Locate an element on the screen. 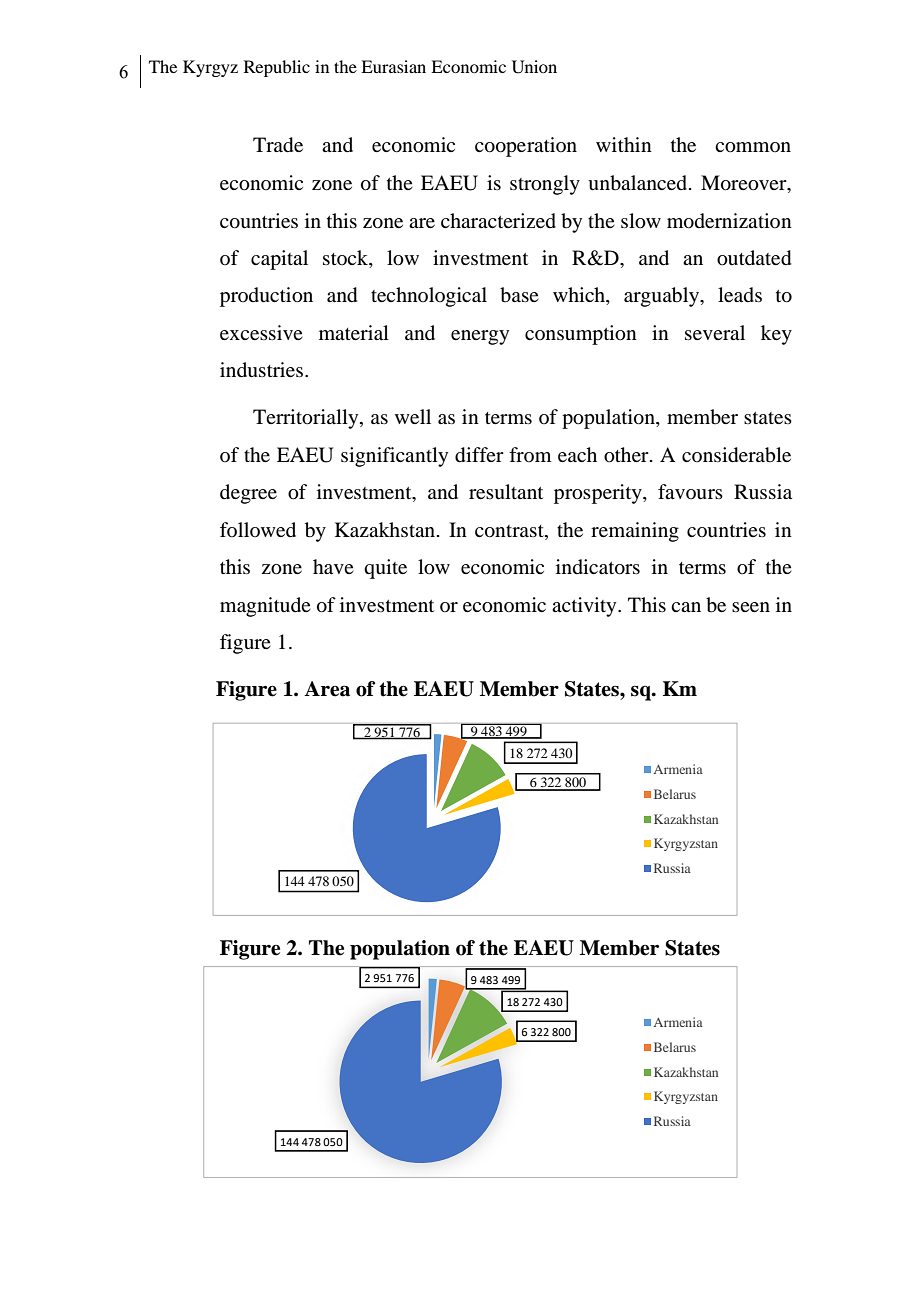 This screenshot has height=1308, width=924. common is located at coordinates (753, 147).
